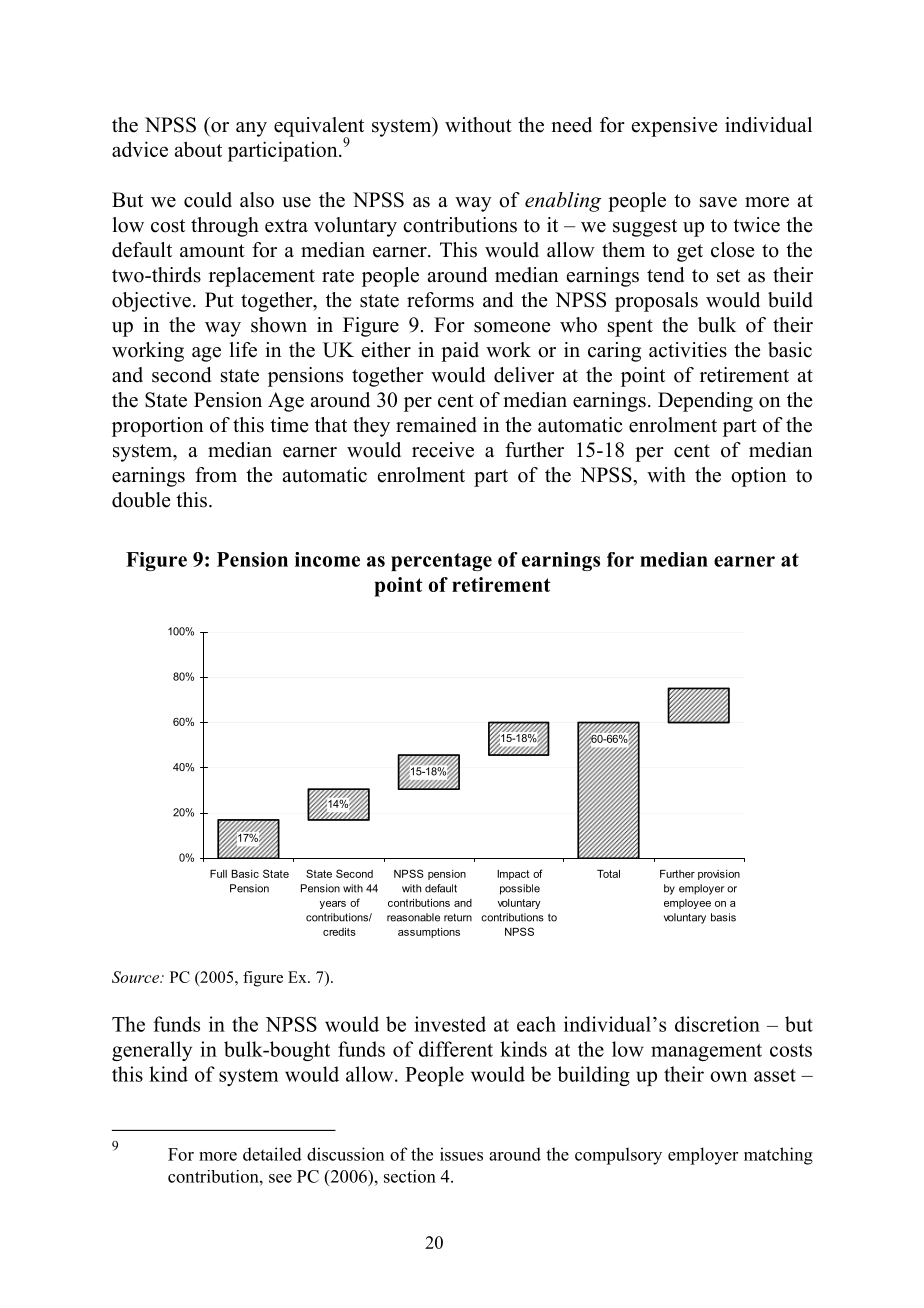  I want to click on life, so click(243, 350).
